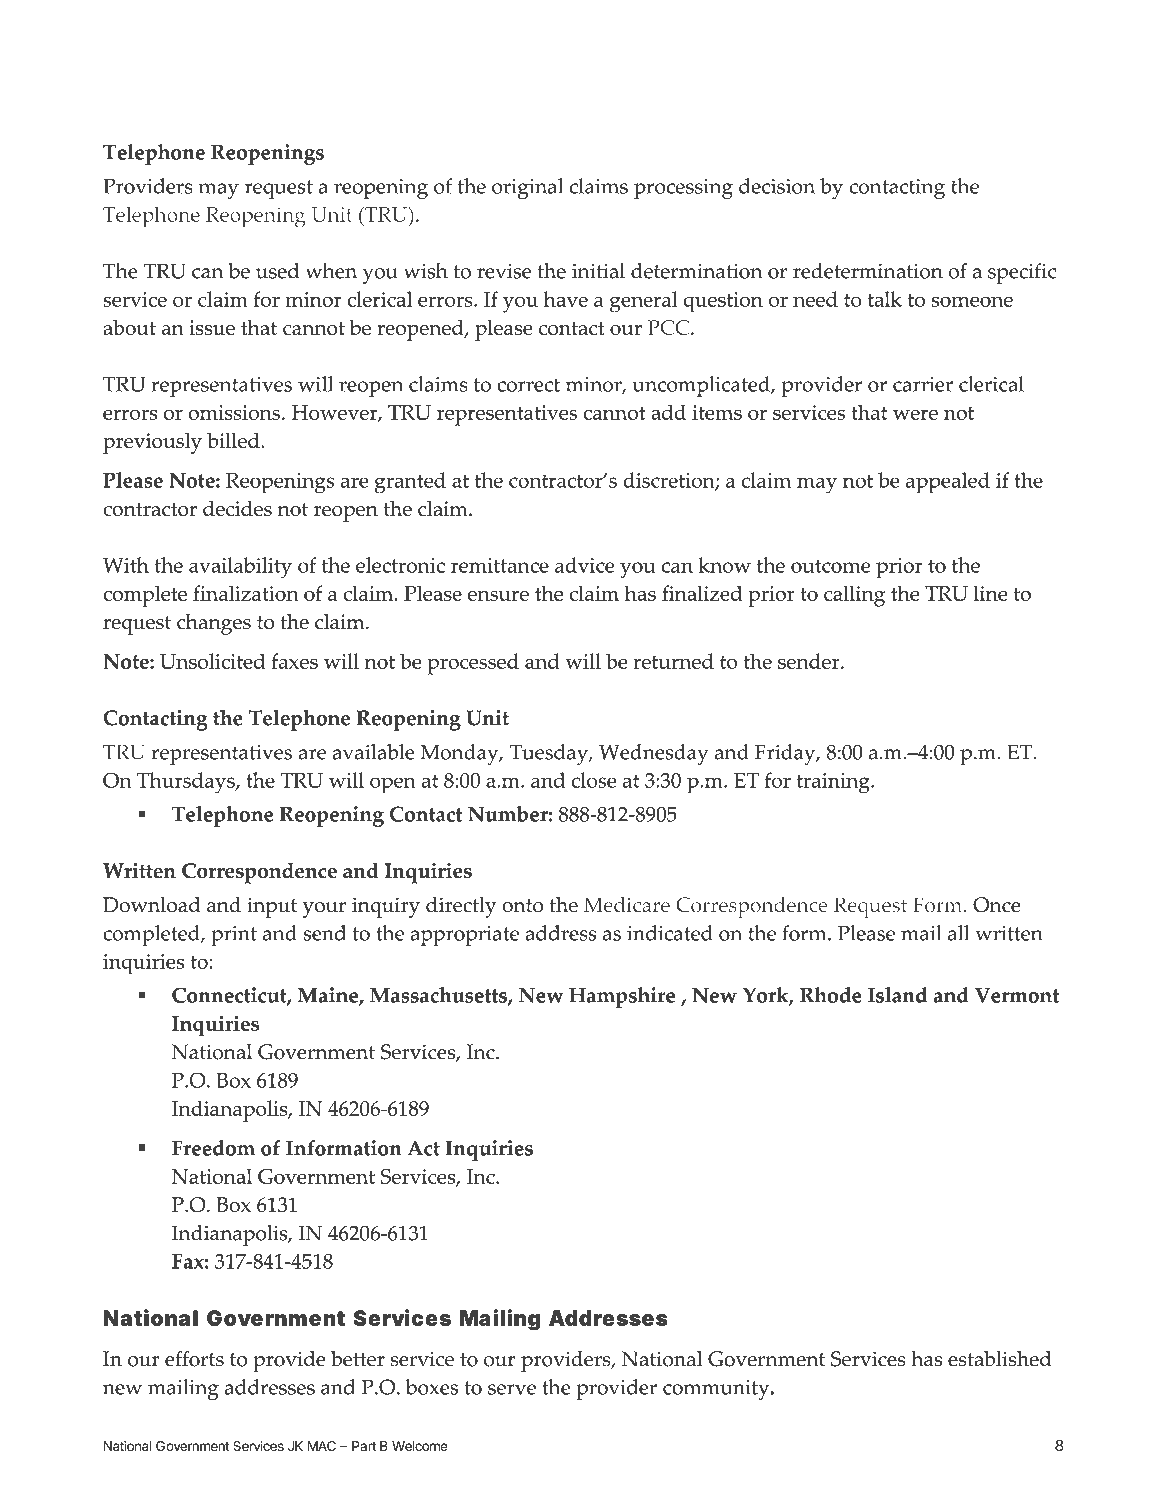 This page has height=1509, width=1166. I want to click on efforts, so click(194, 1359).
